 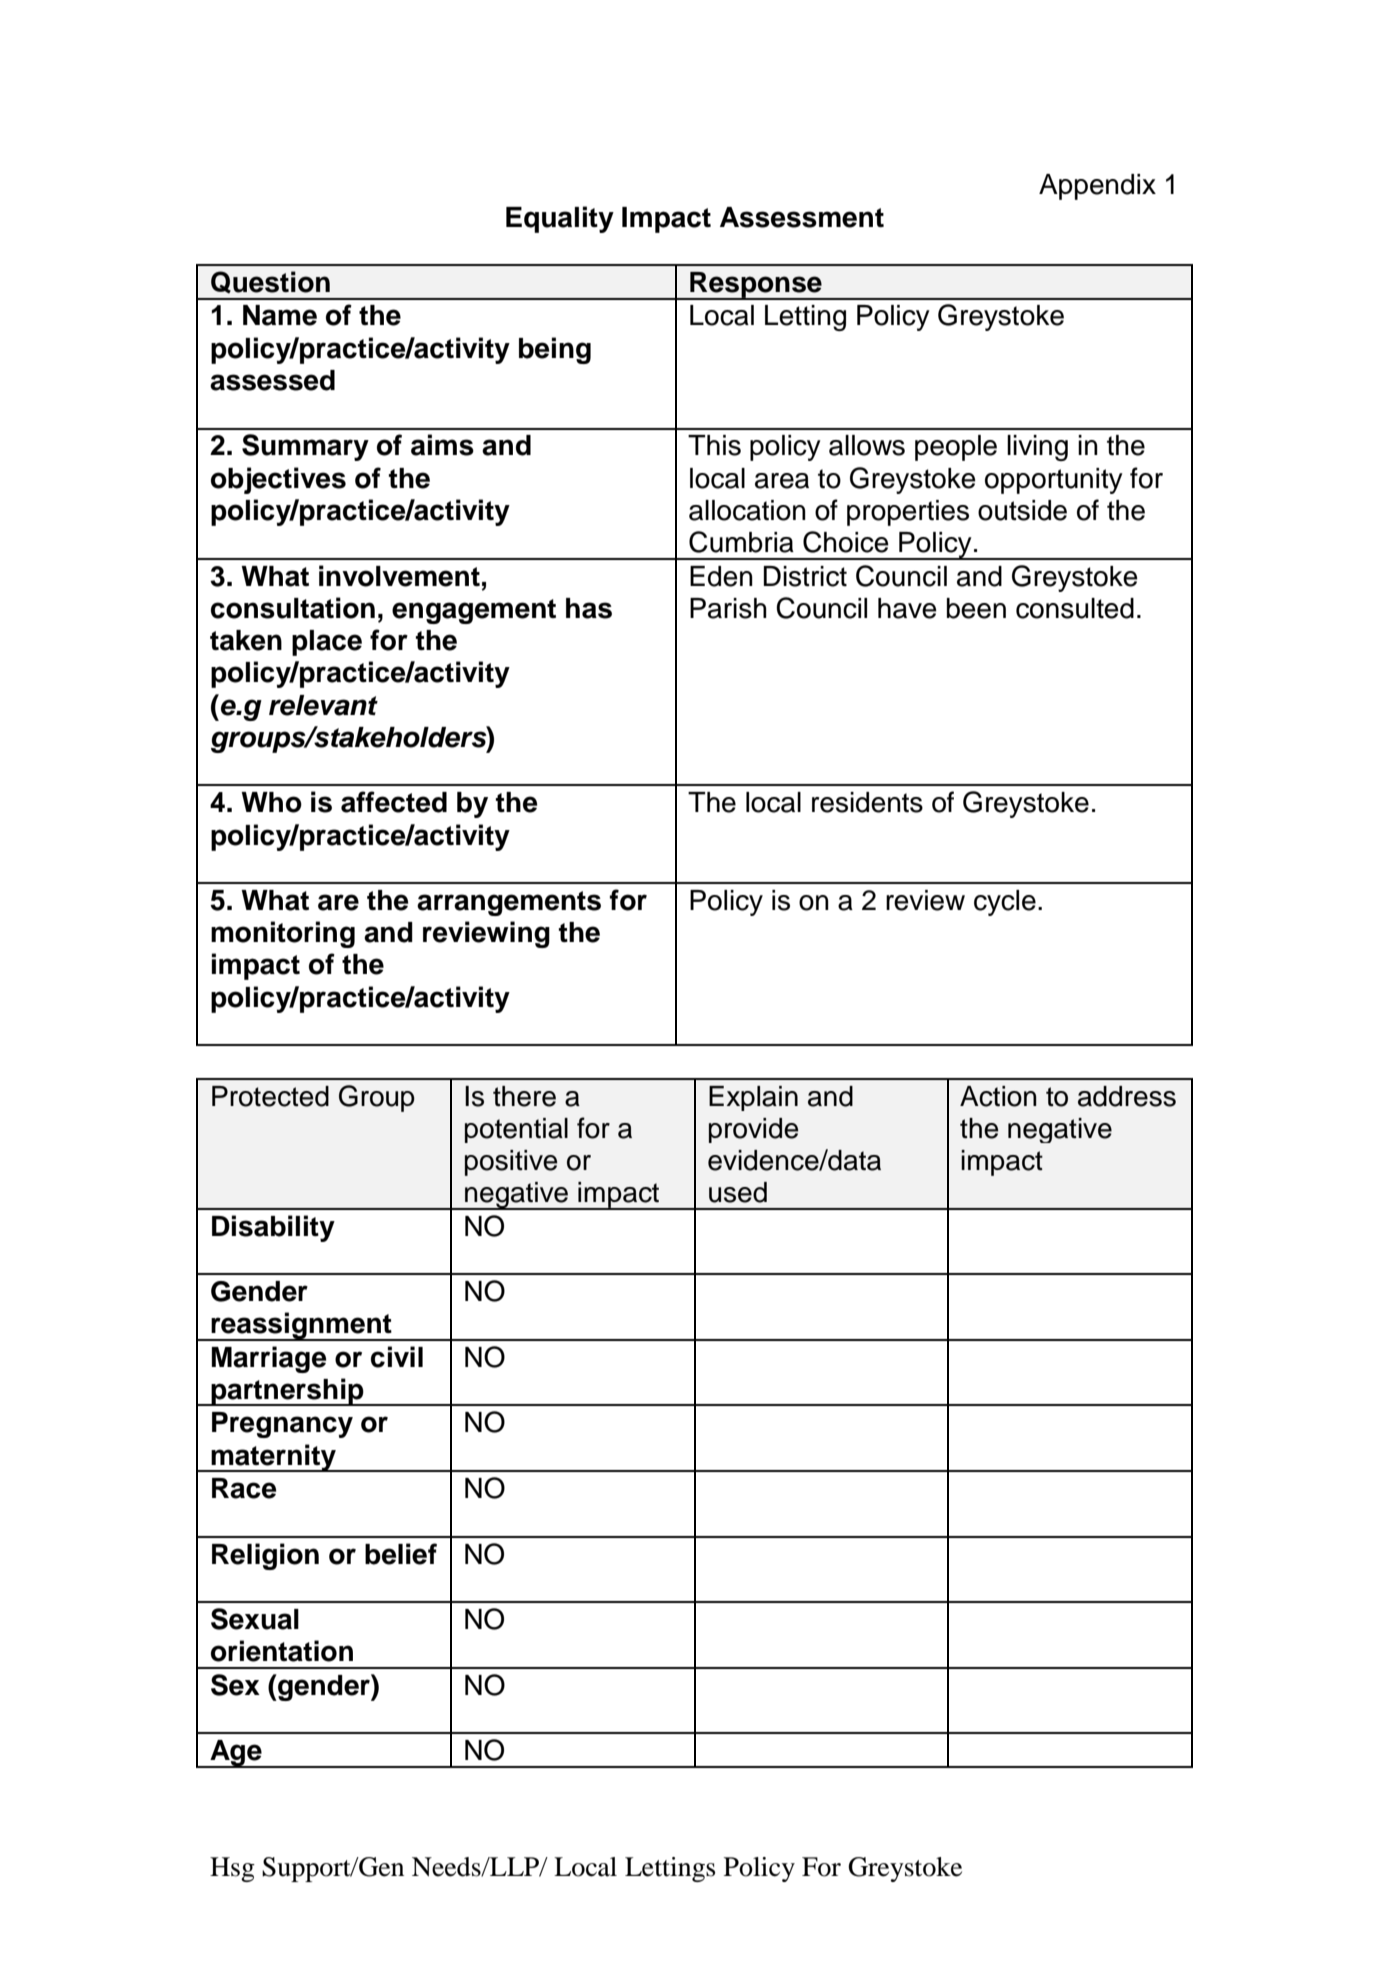 What do you see at coordinates (728, 608) in the page?
I see `Parish` at bounding box center [728, 608].
